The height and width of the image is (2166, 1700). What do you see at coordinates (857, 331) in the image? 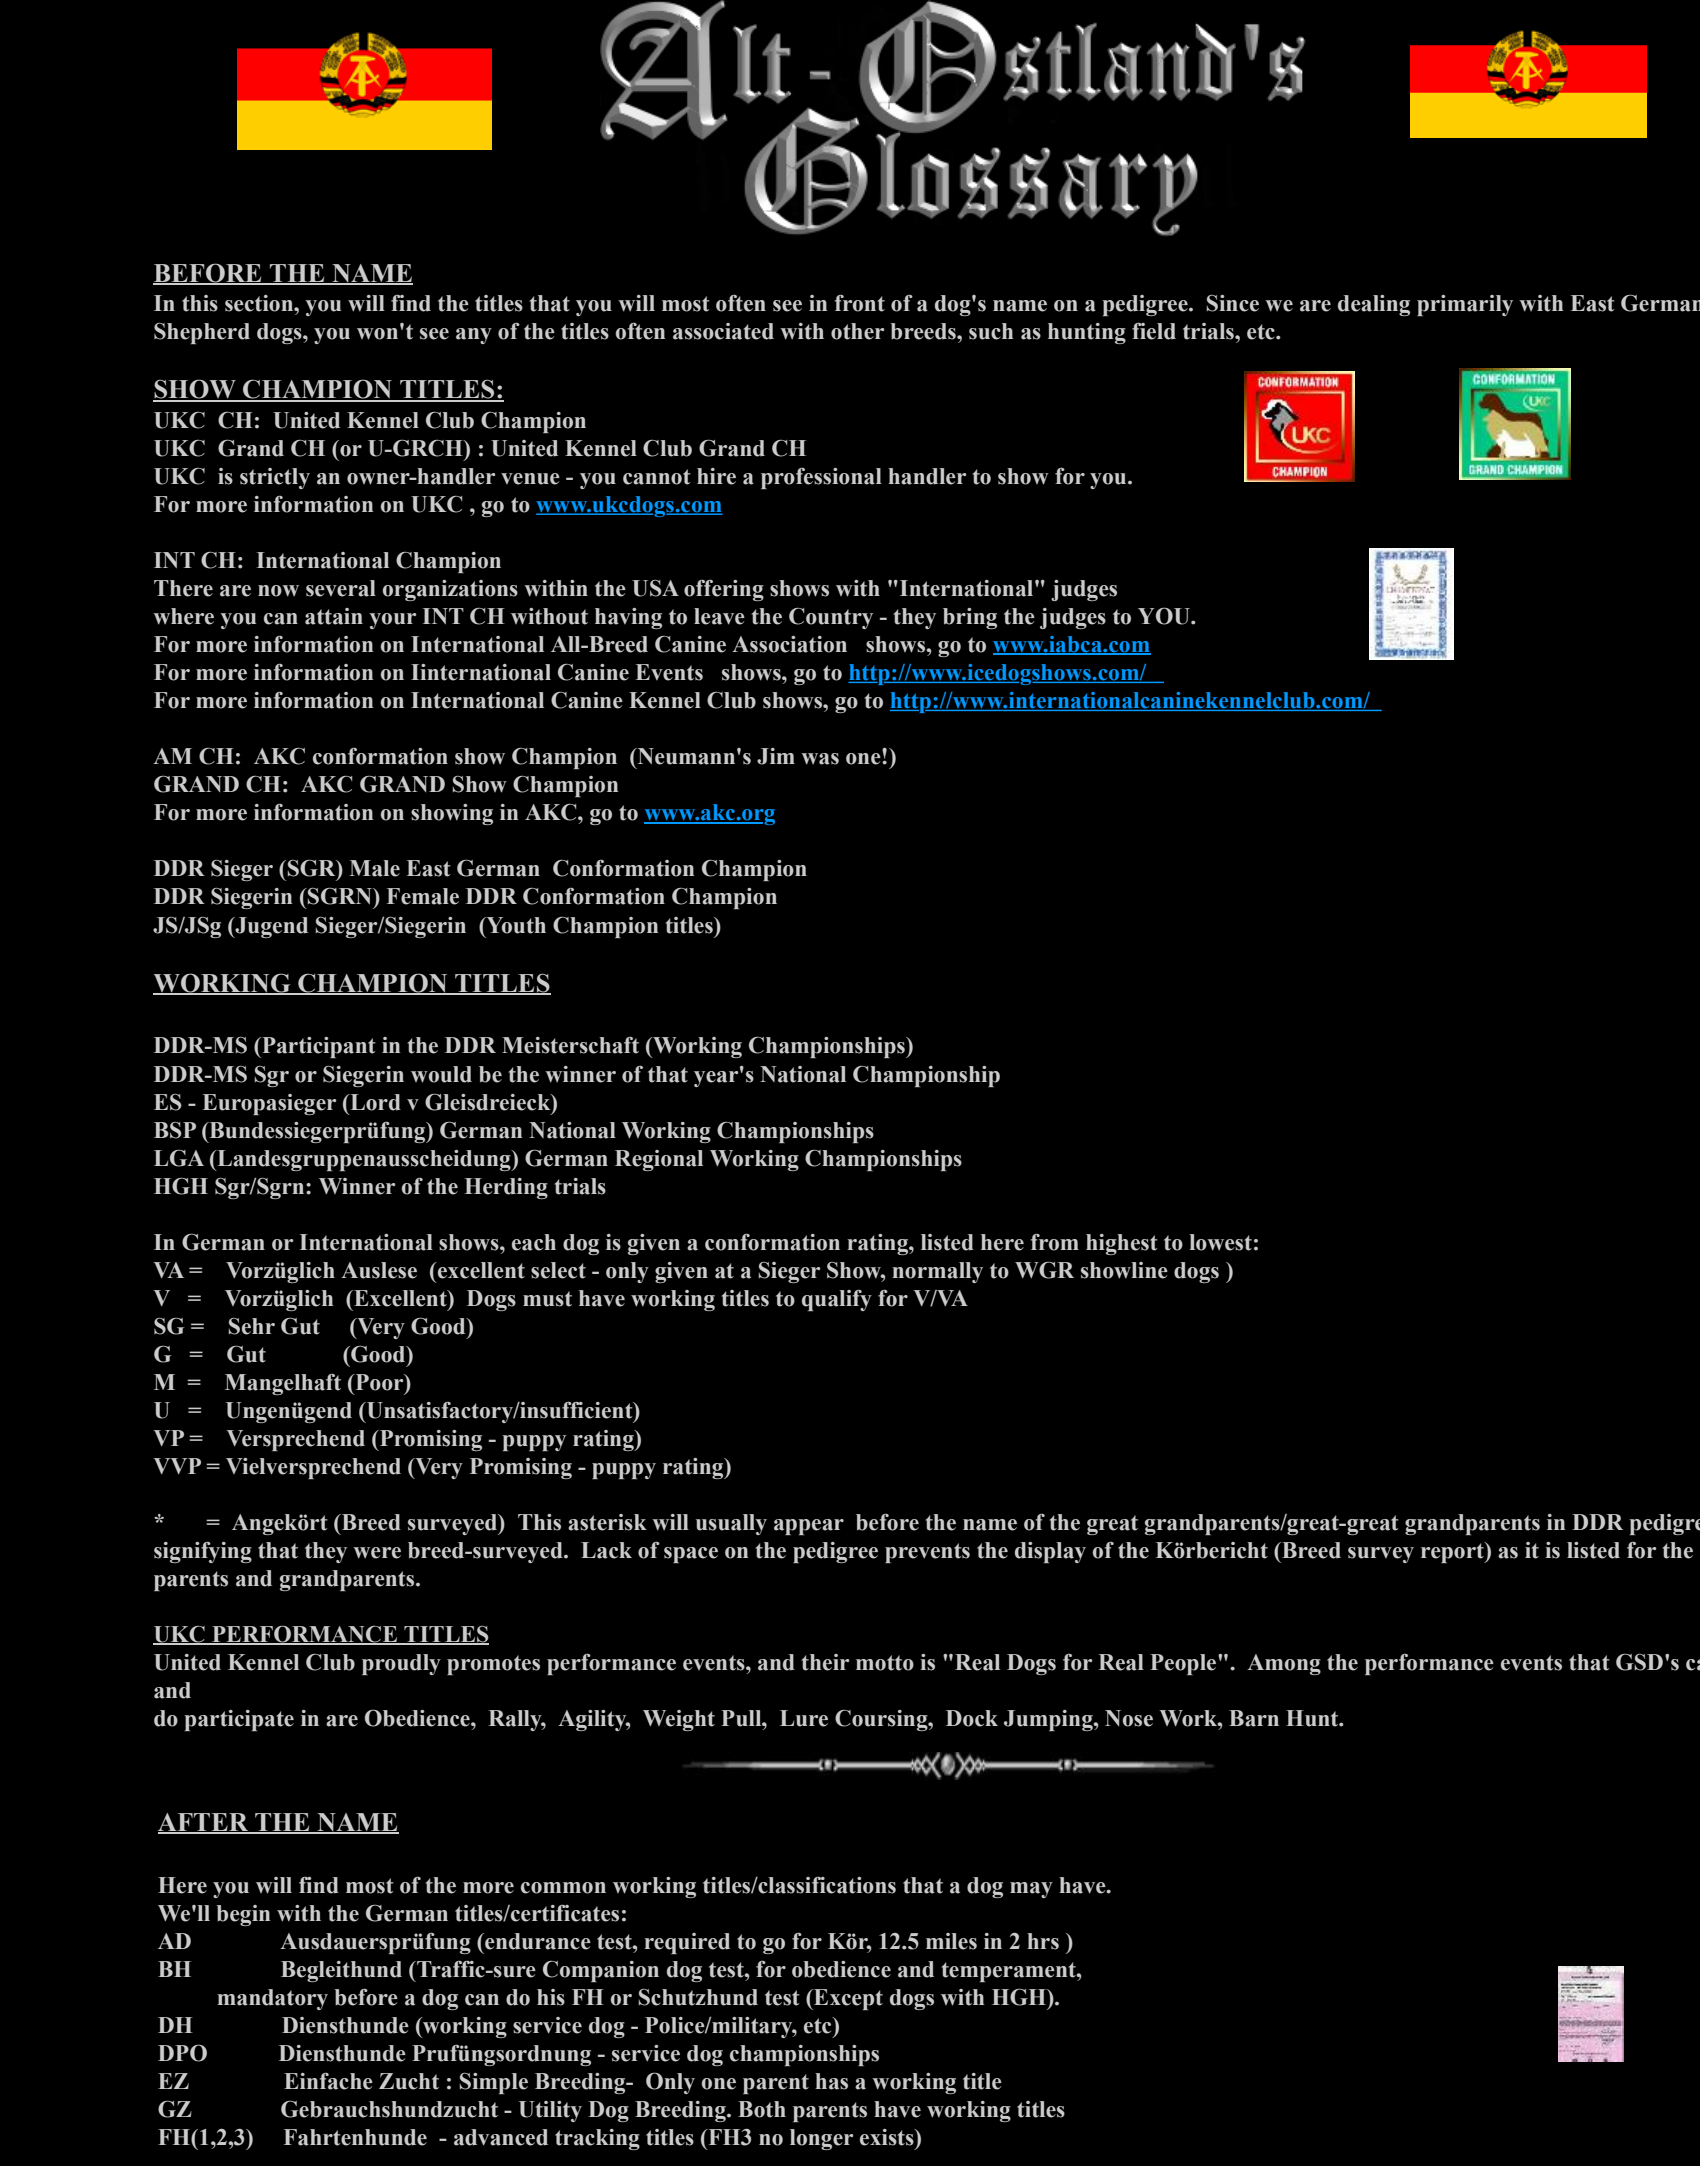
I see `other` at bounding box center [857, 331].
